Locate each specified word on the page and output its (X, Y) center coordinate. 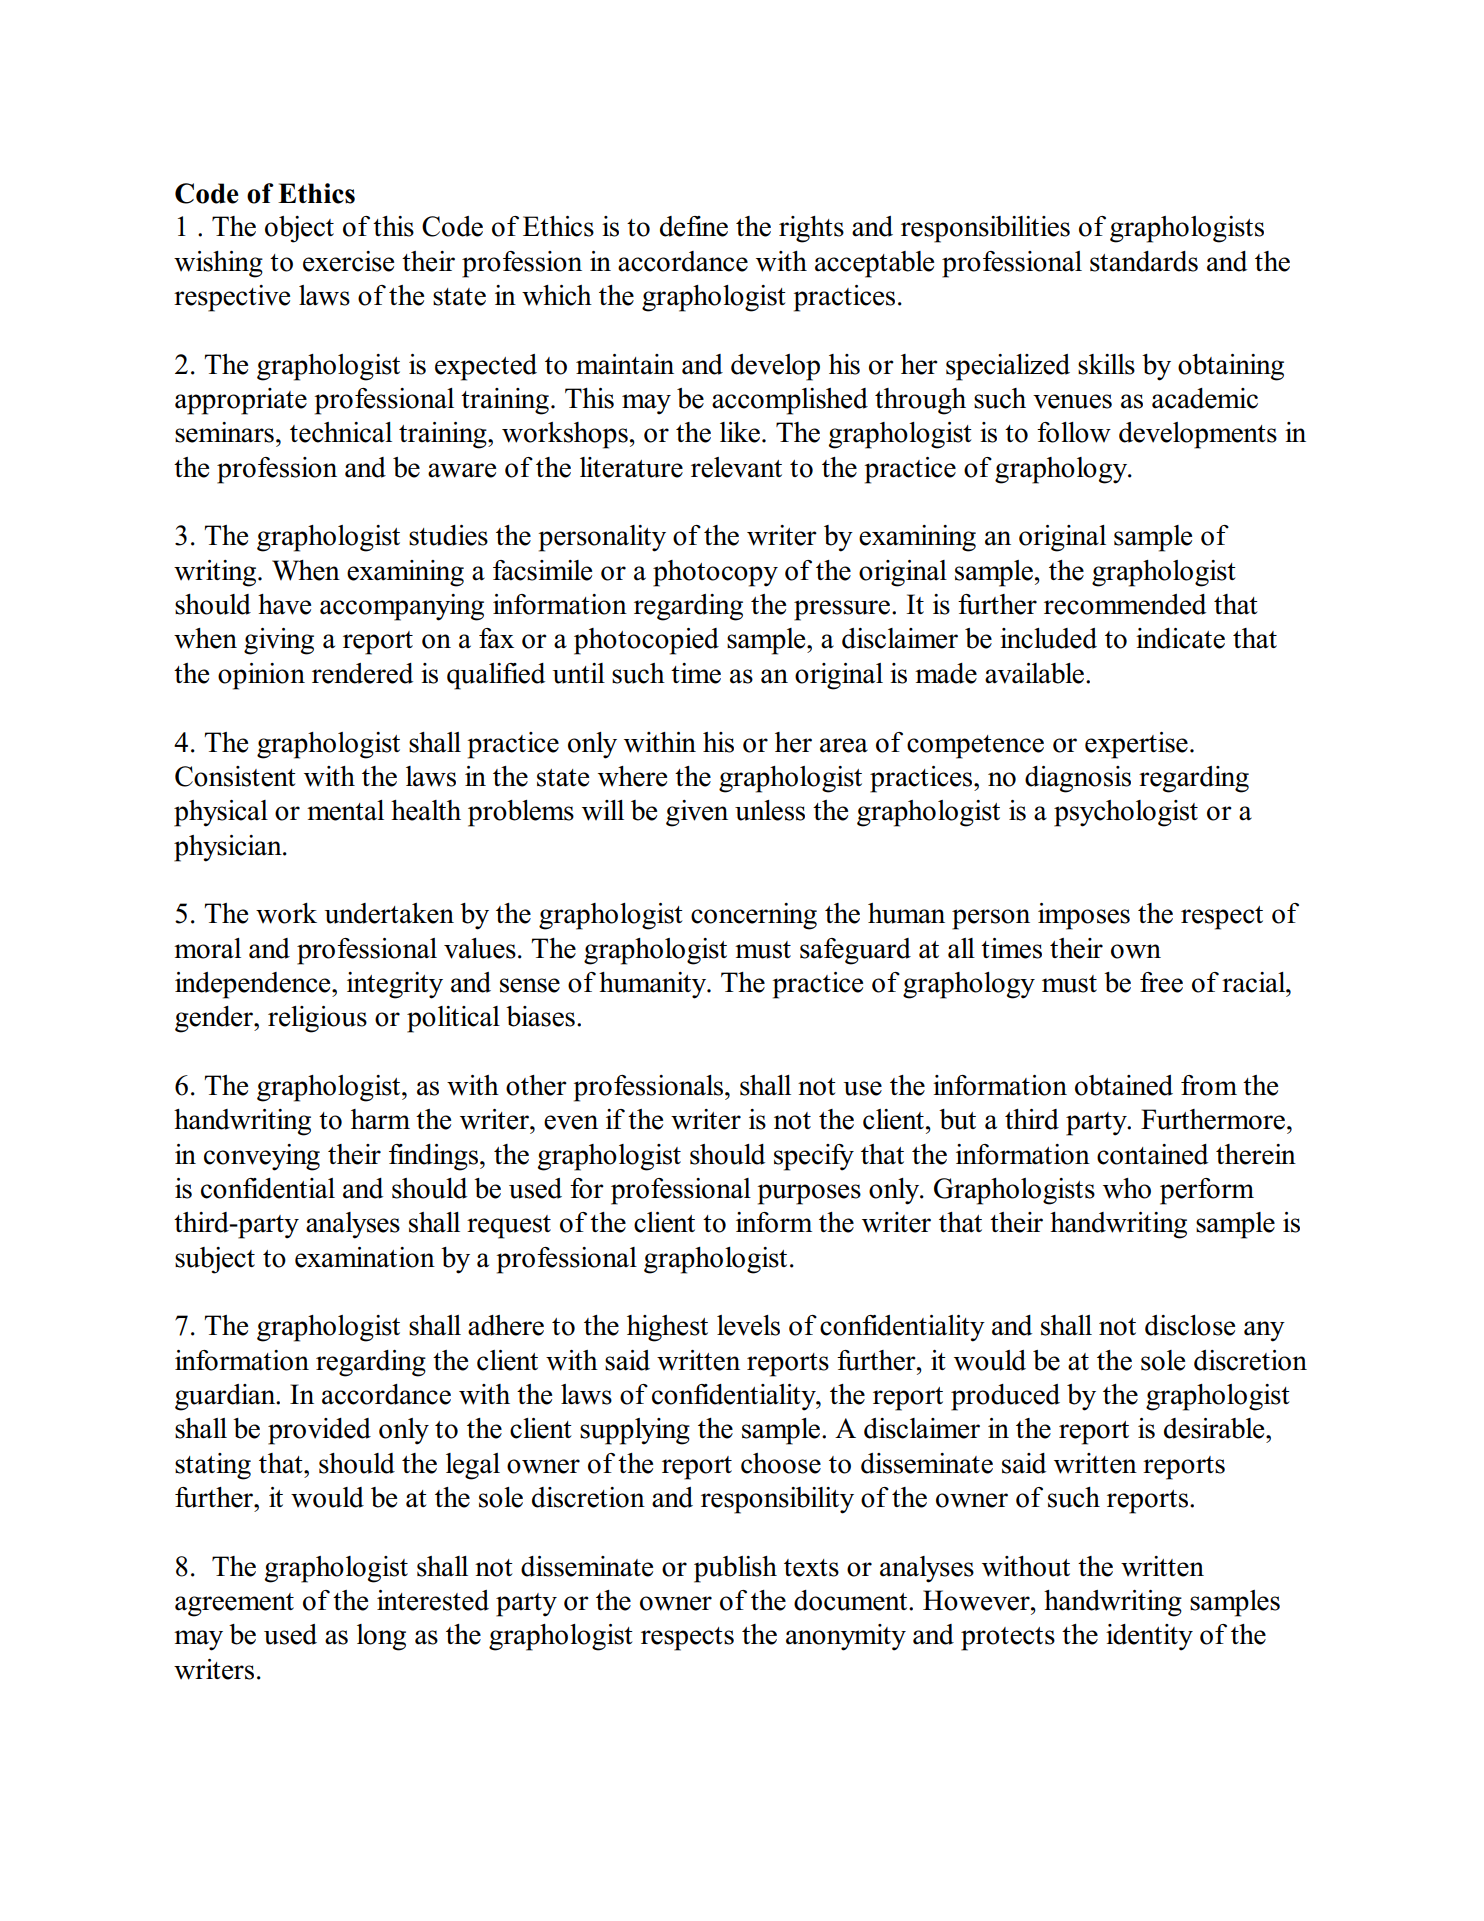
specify (814, 1157)
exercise (348, 261)
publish (735, 1569)
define (694, 226)
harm (380, 1119)
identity (1149, 1637)
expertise (1136, 745)
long (381, 1637)
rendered (362, 673)
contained (1152, 1154)
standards (1144, 261)
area (844, 745)
